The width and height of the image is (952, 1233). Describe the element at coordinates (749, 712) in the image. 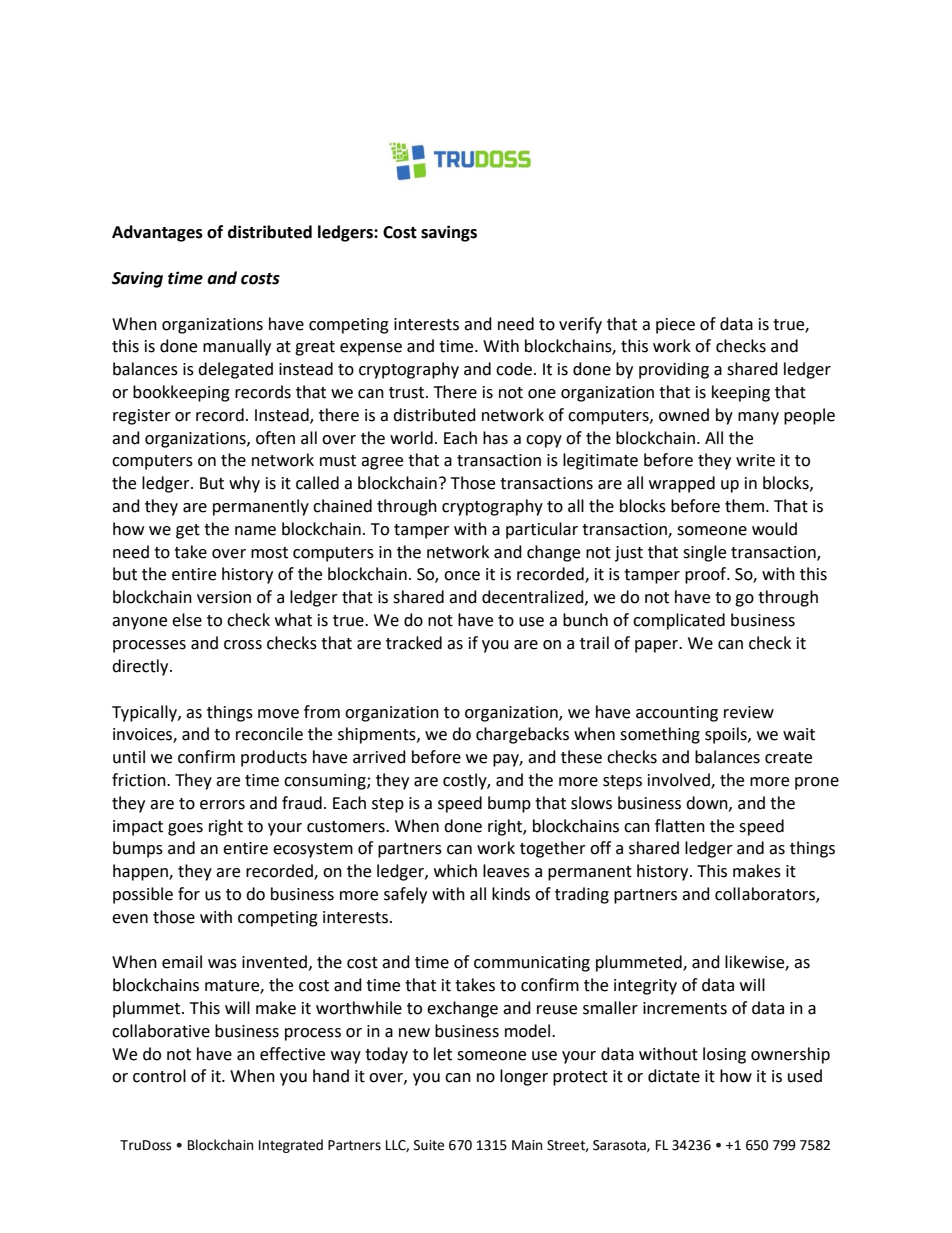

I see `review` at that location.
